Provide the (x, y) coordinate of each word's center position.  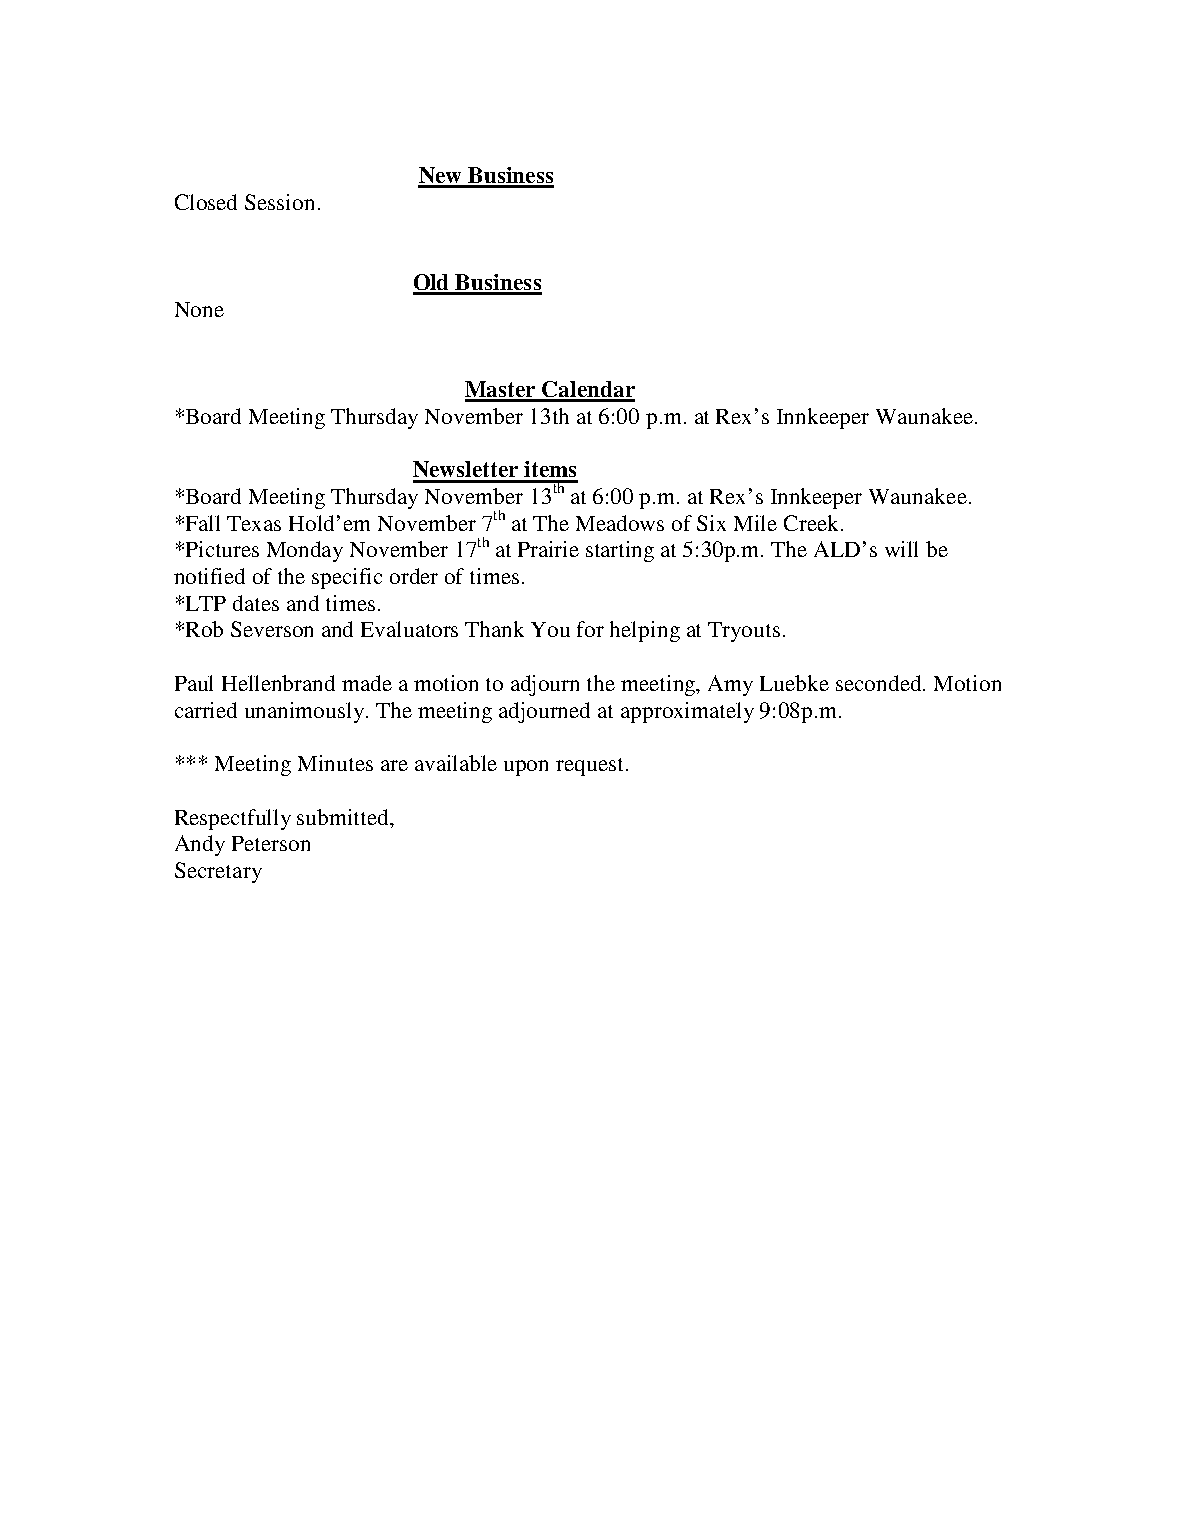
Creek (813, 523)
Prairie (548, 549)
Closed (206, 202)
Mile (755, 523)
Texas (254, 523)
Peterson (271, 843)
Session (279, 202)
